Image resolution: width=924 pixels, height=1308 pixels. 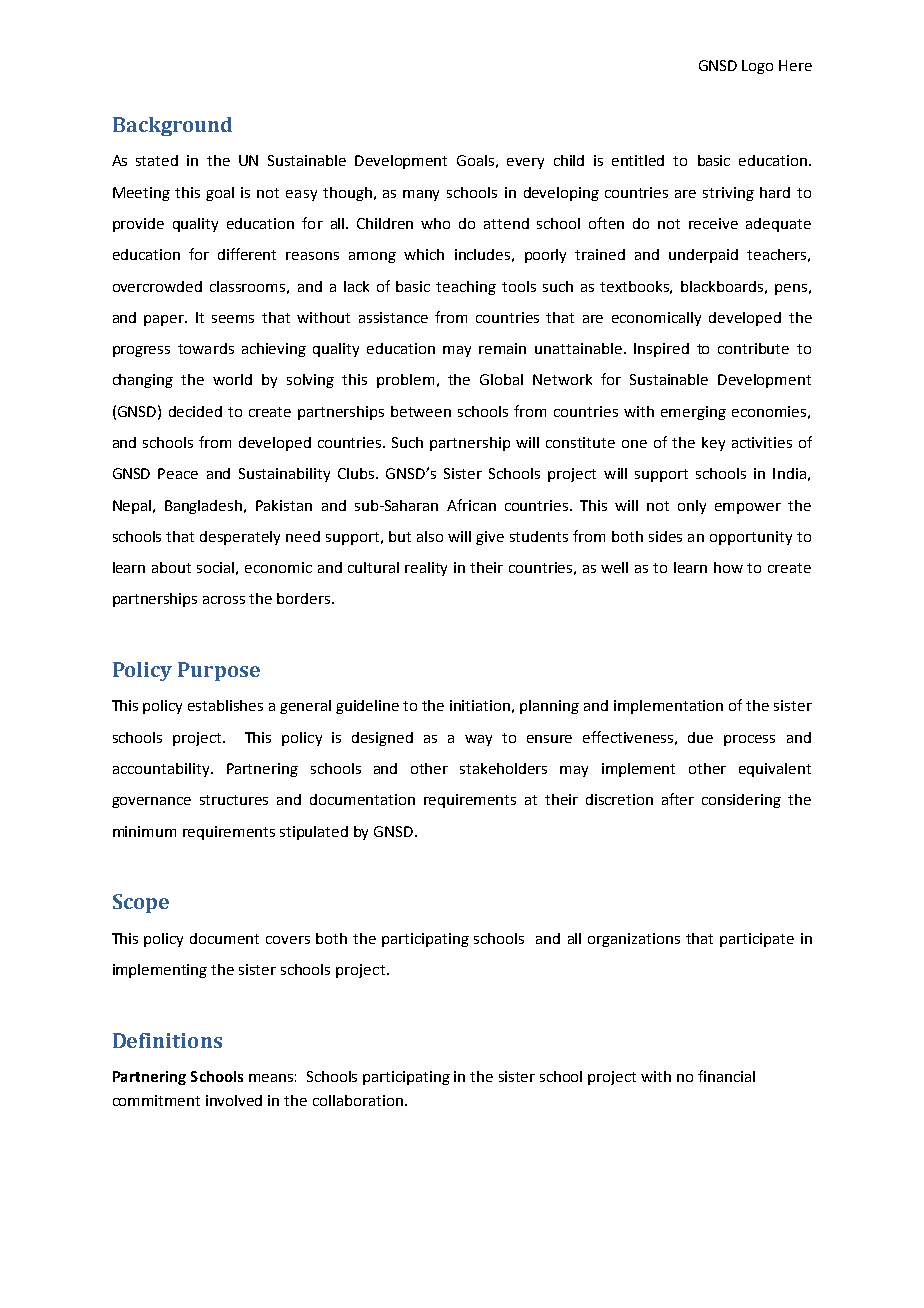 What do you see at coordinates (358, 1100) in the screenshot?
I see `collaboration` at bounding box center [358, 1100].
